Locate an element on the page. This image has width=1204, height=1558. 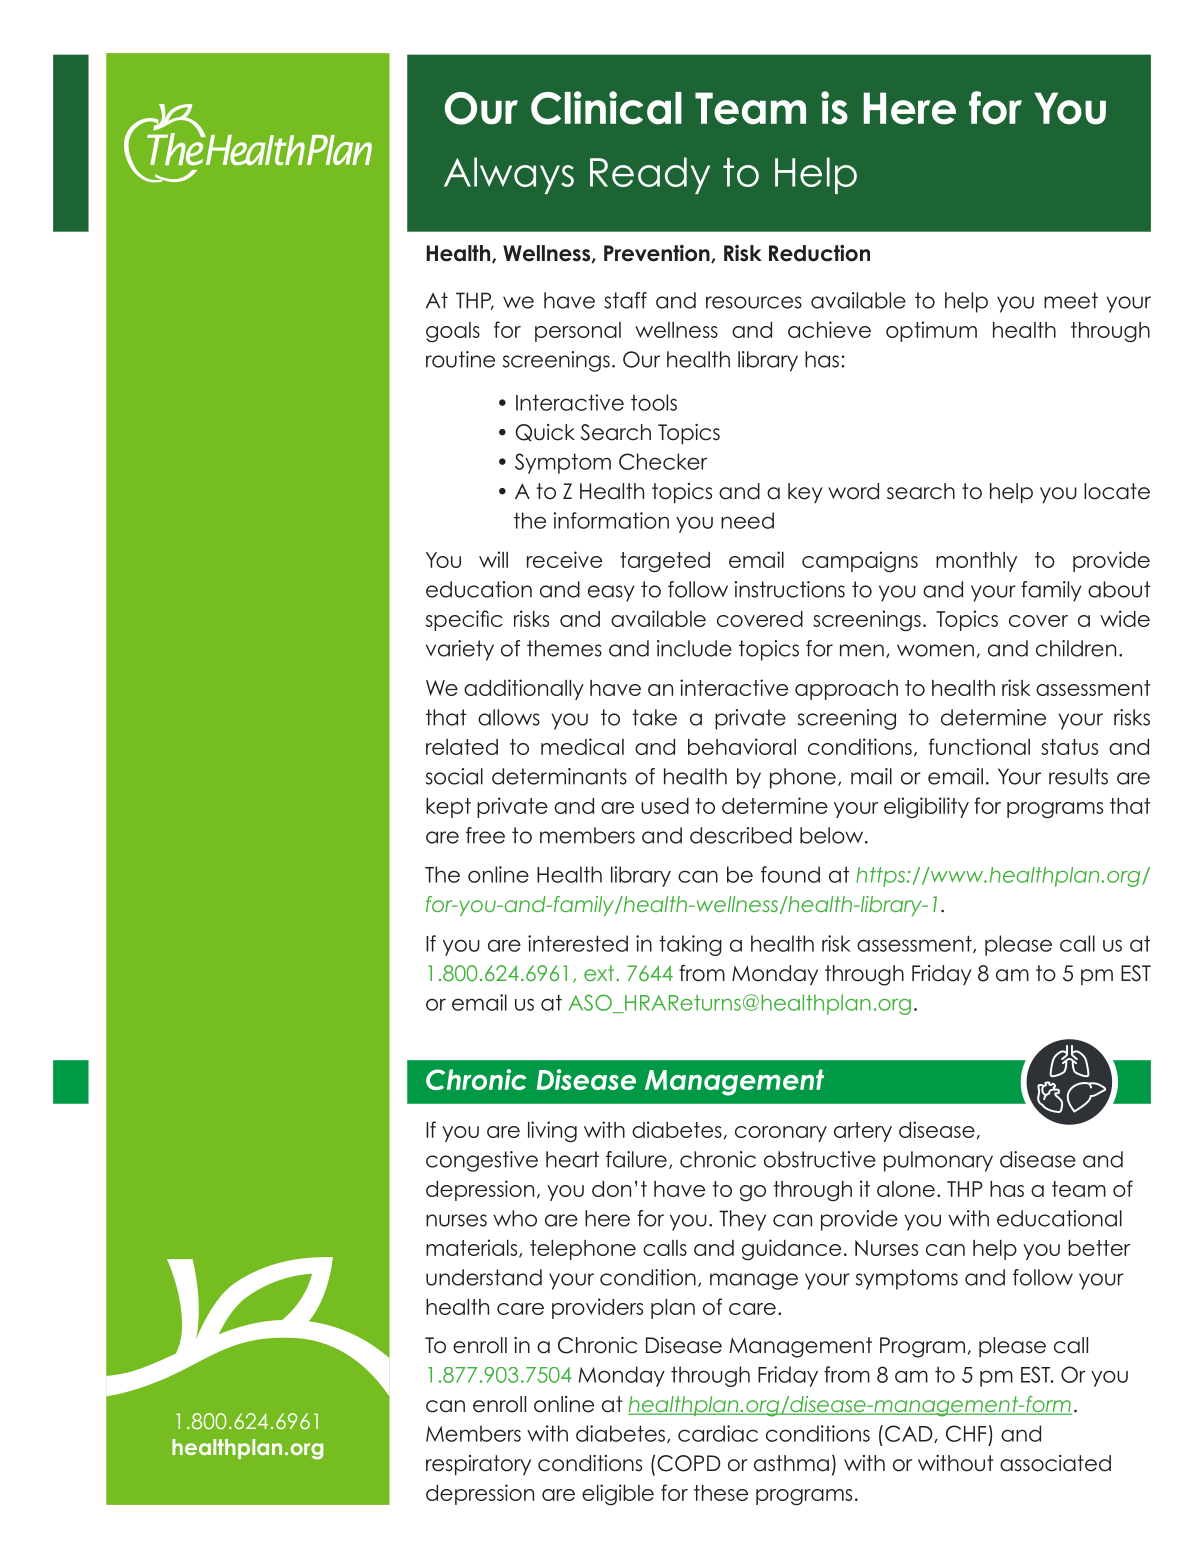
receive is located at coordinates (564, 559).
